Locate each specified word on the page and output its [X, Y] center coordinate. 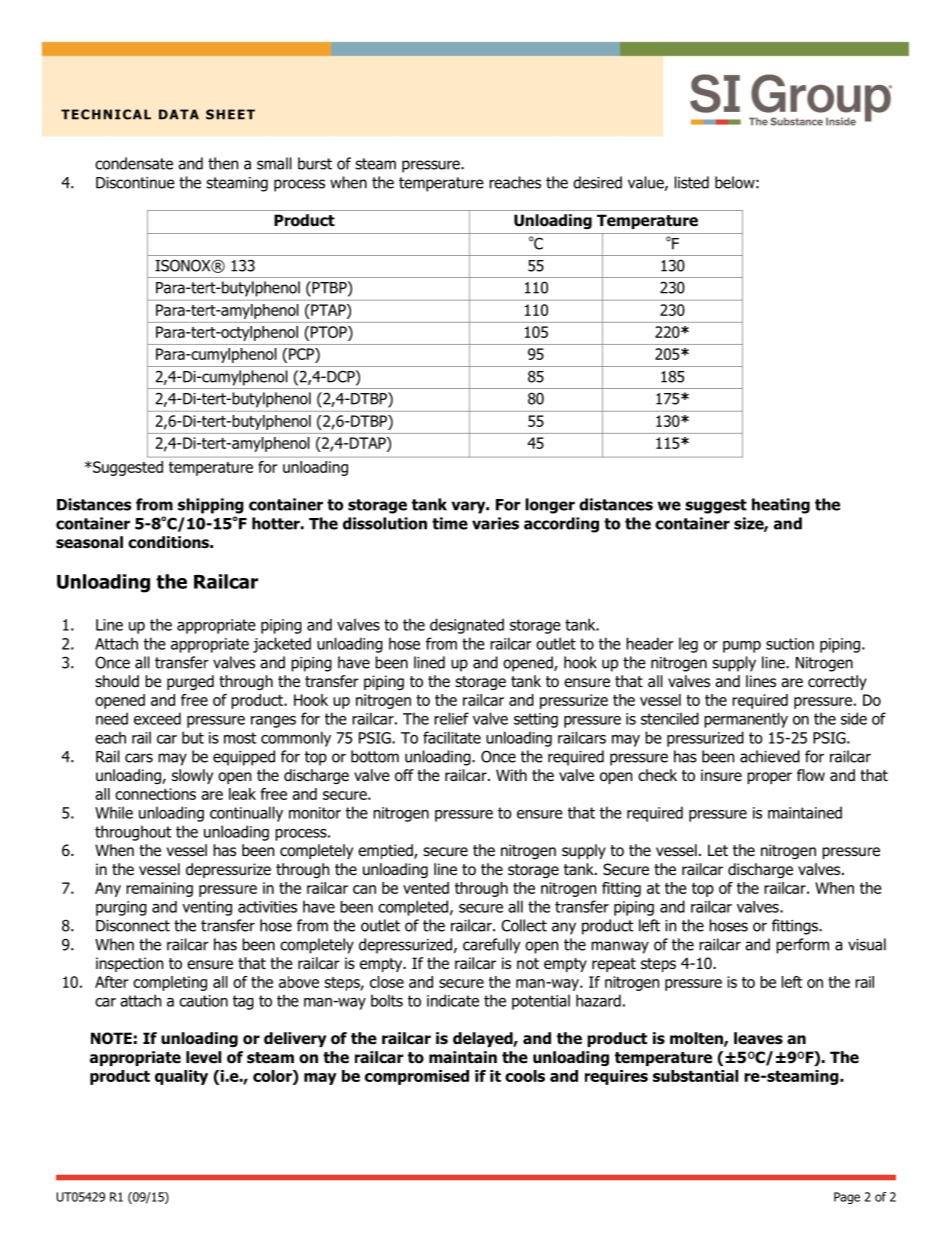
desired [597, 182]
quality [181, 1077]
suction [790, 644]
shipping [211, 506]
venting [207, 908]
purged [190, 682]
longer [550, 506]
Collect [524, 925]
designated [467, 626]
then [223, 163]
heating [781, 506]
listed [692, 182]
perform [802, 946]
